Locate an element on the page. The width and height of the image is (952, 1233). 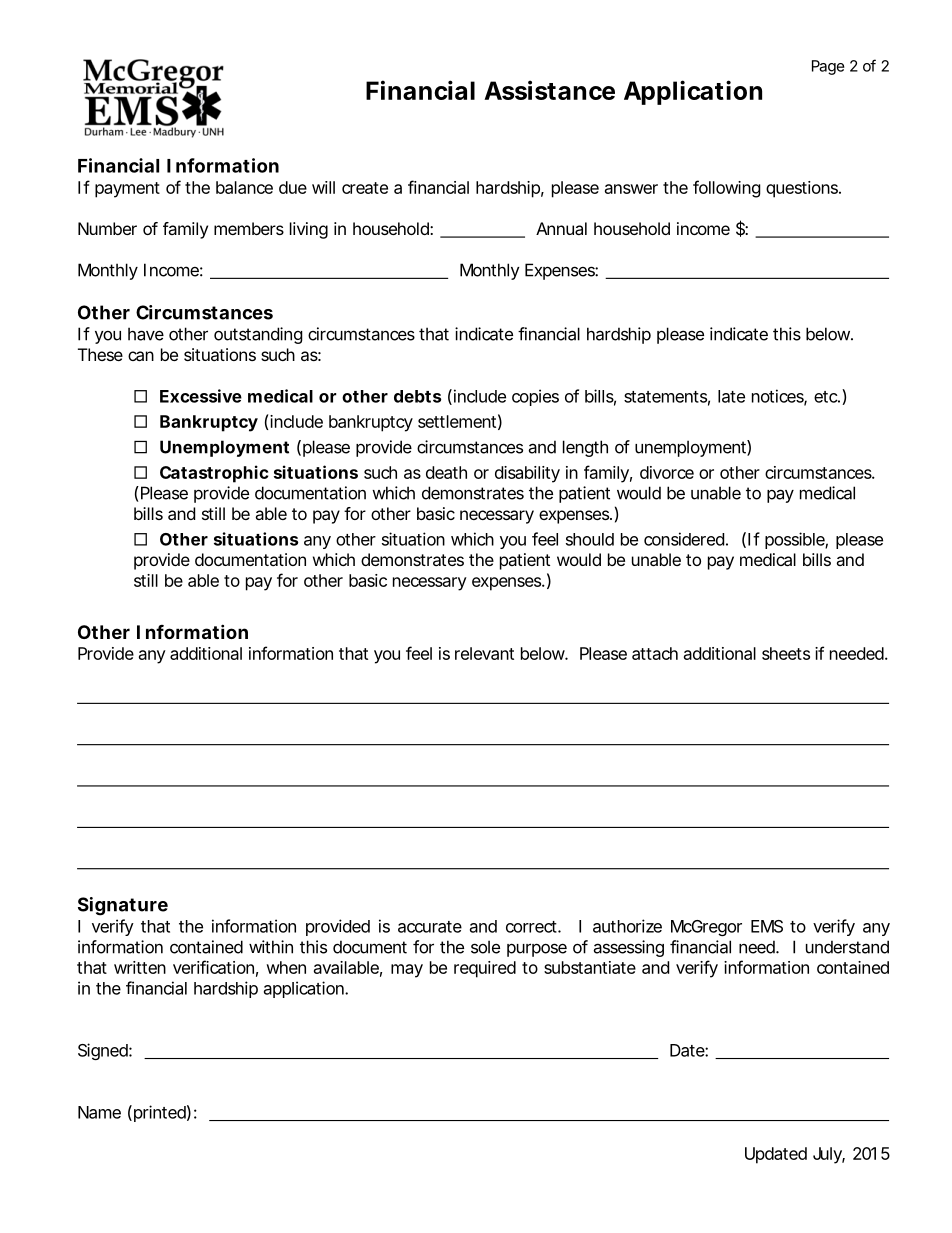
balance is located at coordinates (244, 187).
